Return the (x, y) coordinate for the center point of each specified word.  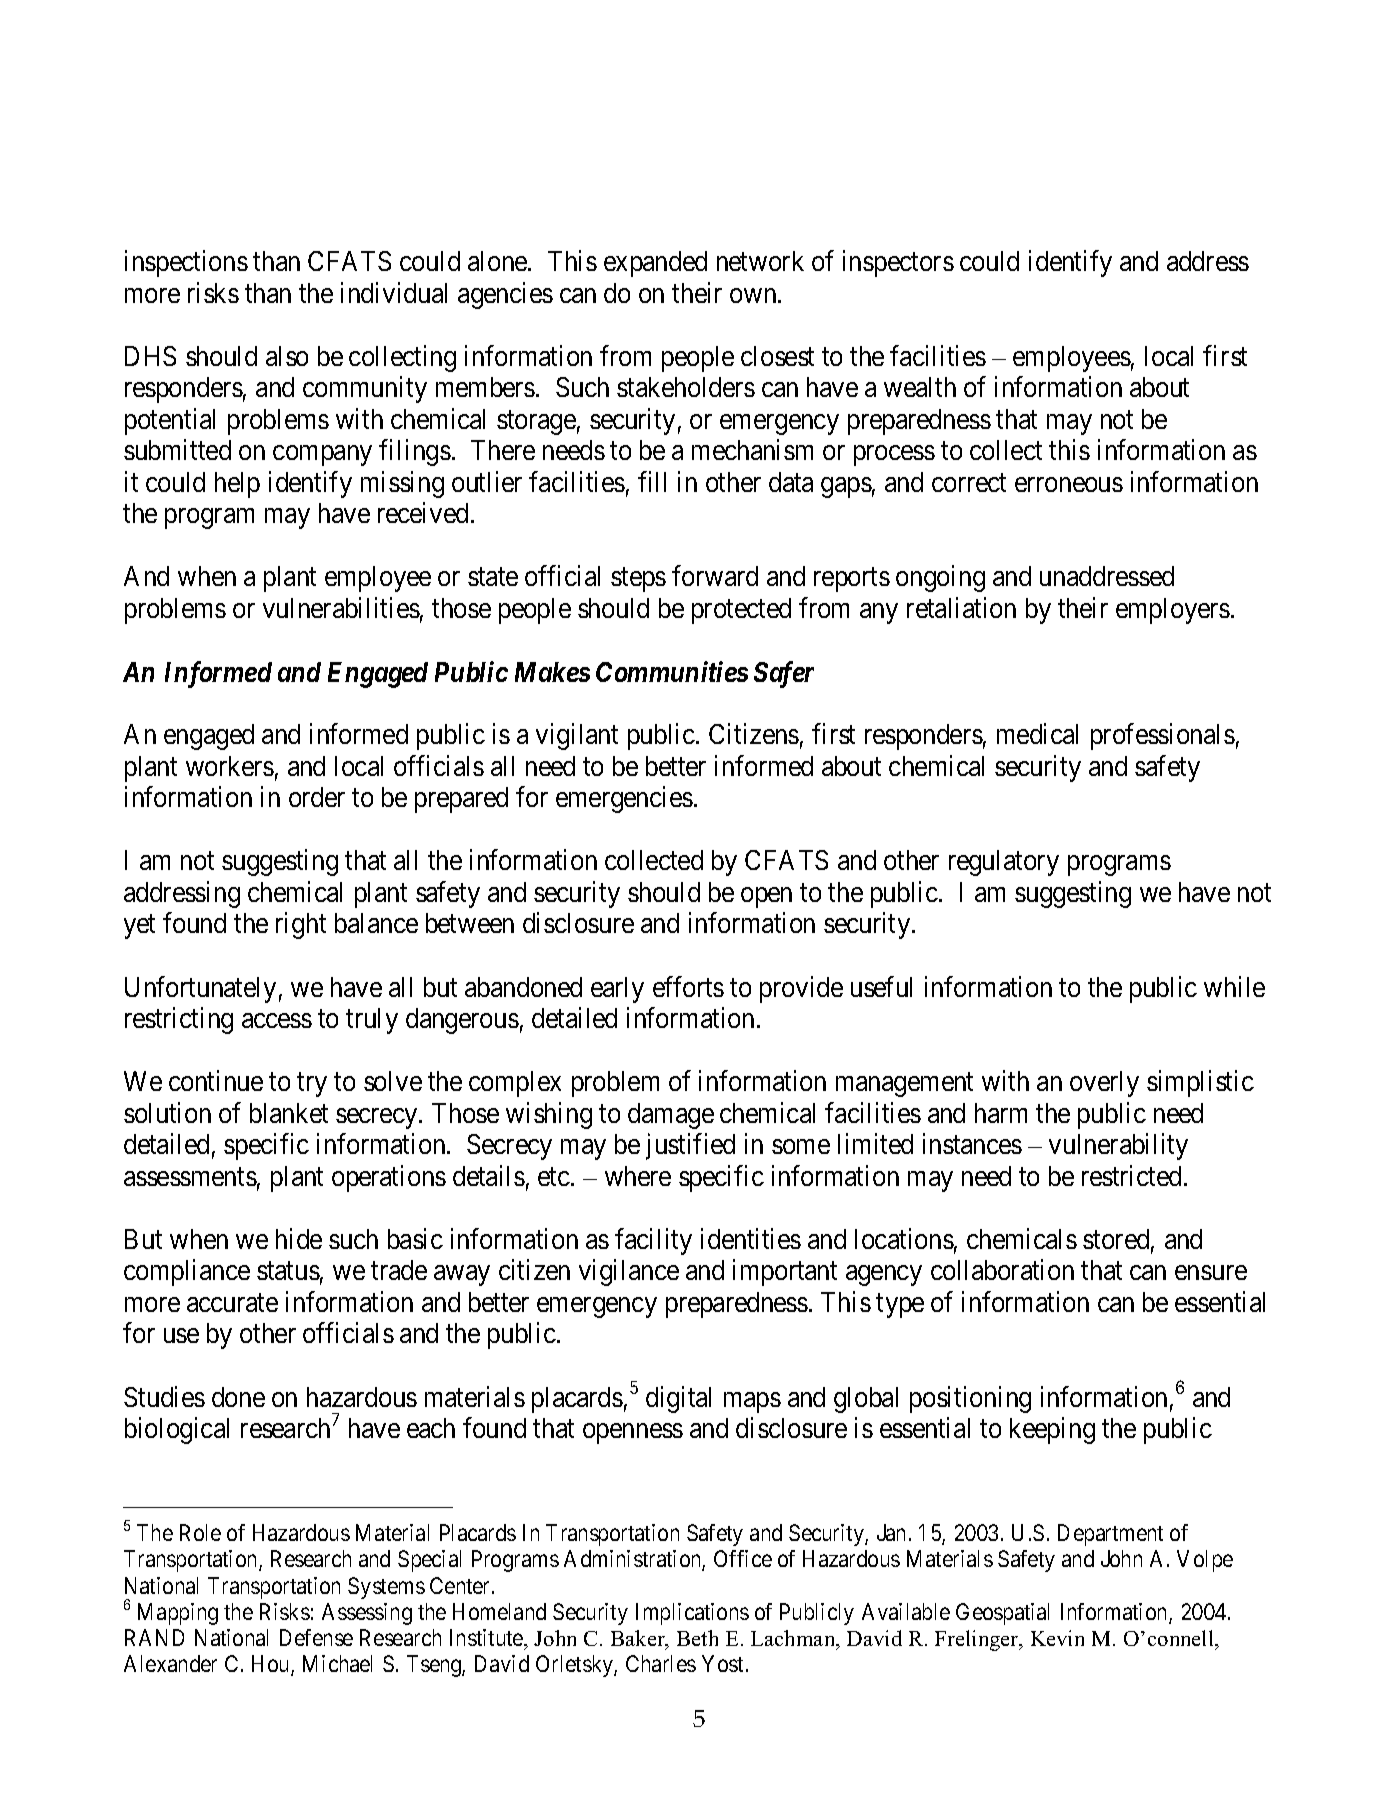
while (1234, 986)
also (287, 356)
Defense (316, 1637)
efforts (688, 986)
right (301, 926)
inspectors (898, 263)
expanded (655, 264)
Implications (692, 1614)
